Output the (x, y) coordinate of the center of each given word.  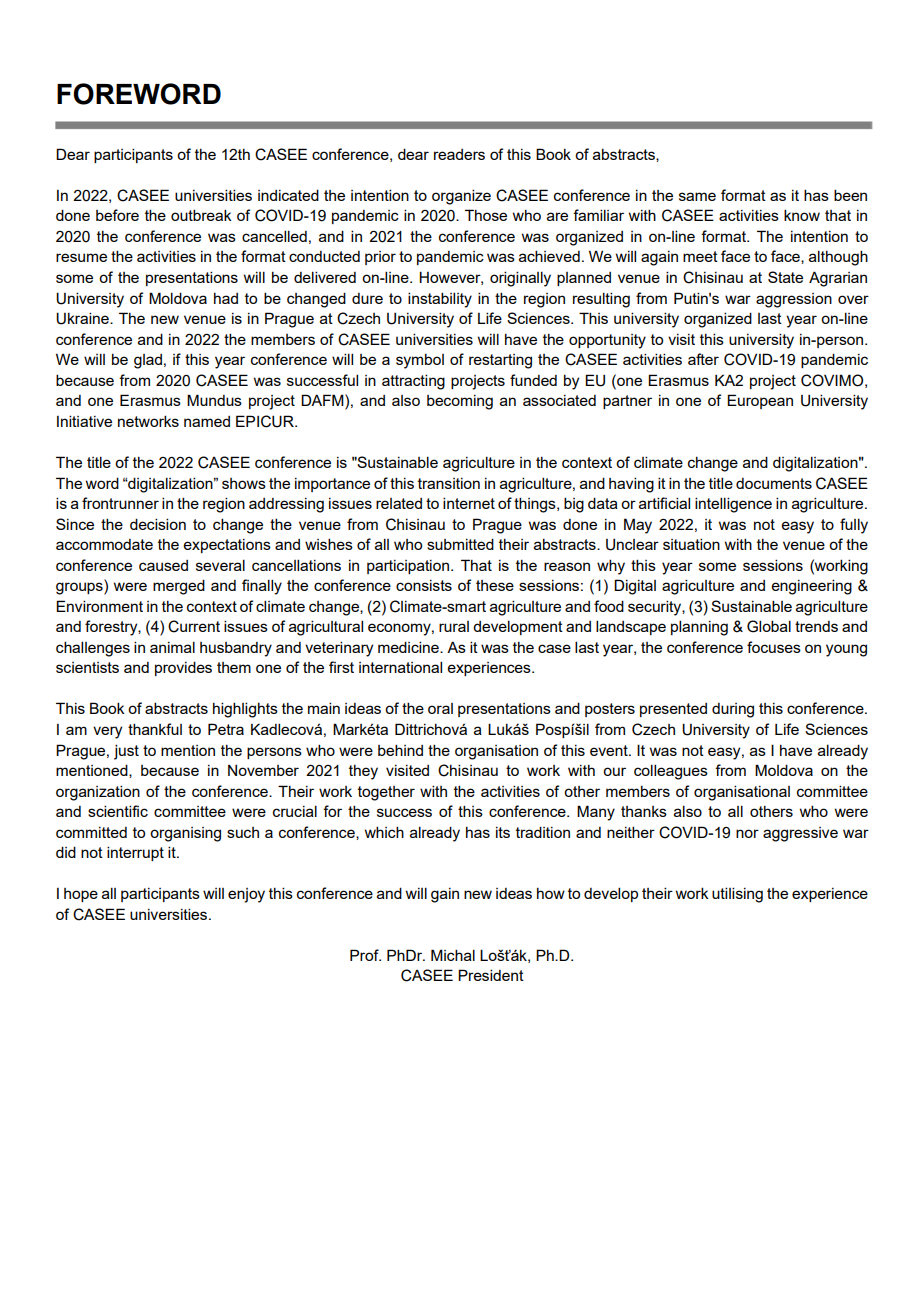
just (126, 752)
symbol (420, 361)
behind (400, 750)
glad (148, 361)
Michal (453, 955)
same (697, 196)
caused (163, 565)
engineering (812, 587)
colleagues (671, 772)
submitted (460, 544)
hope (81, 895)
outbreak (201, 215)
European (760, 401)
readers (459, 154)
